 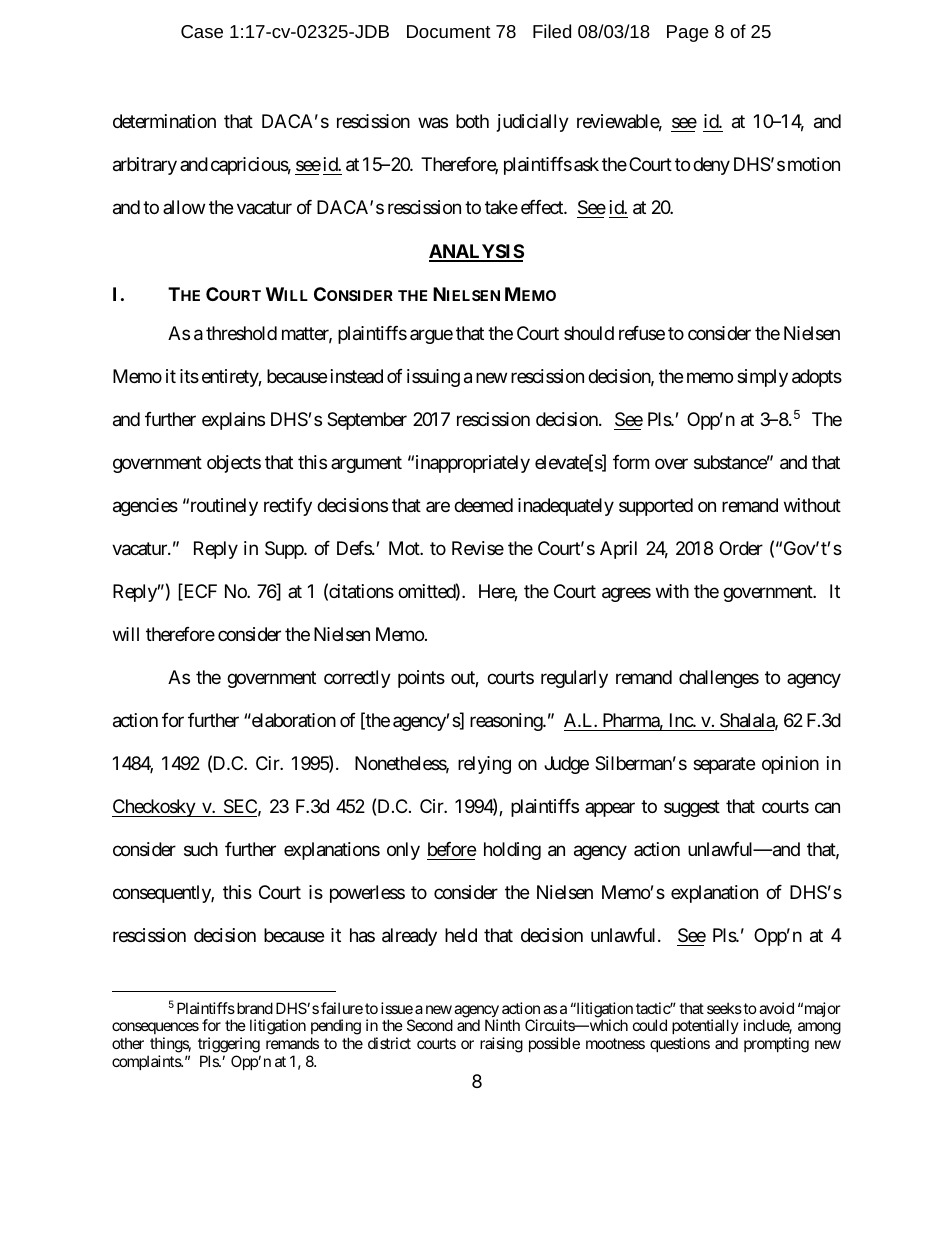 I want to click on threshold, so click(x=241, y=333).
